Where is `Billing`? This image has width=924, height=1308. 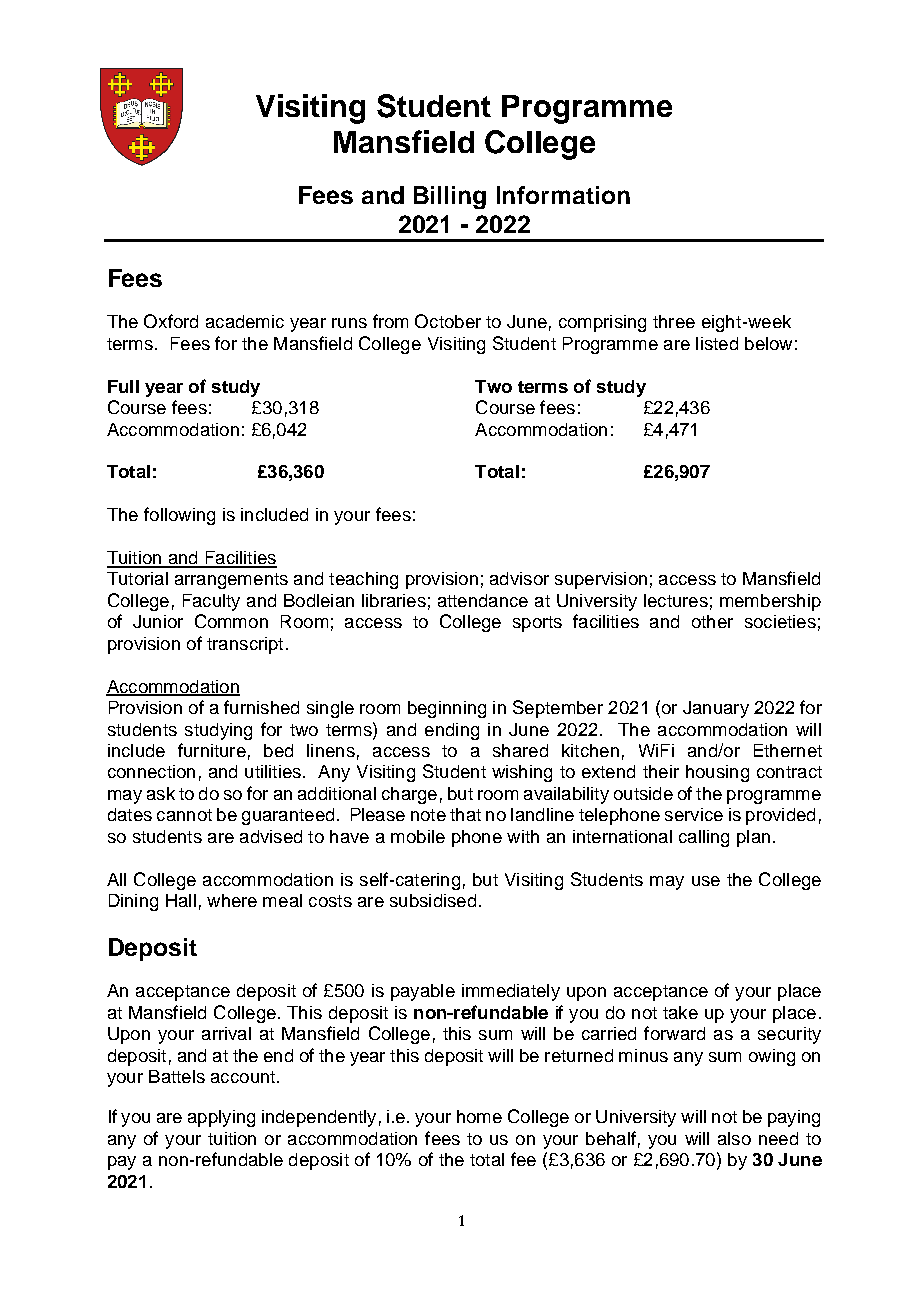 Billing is located at coordinates (450, 197).
